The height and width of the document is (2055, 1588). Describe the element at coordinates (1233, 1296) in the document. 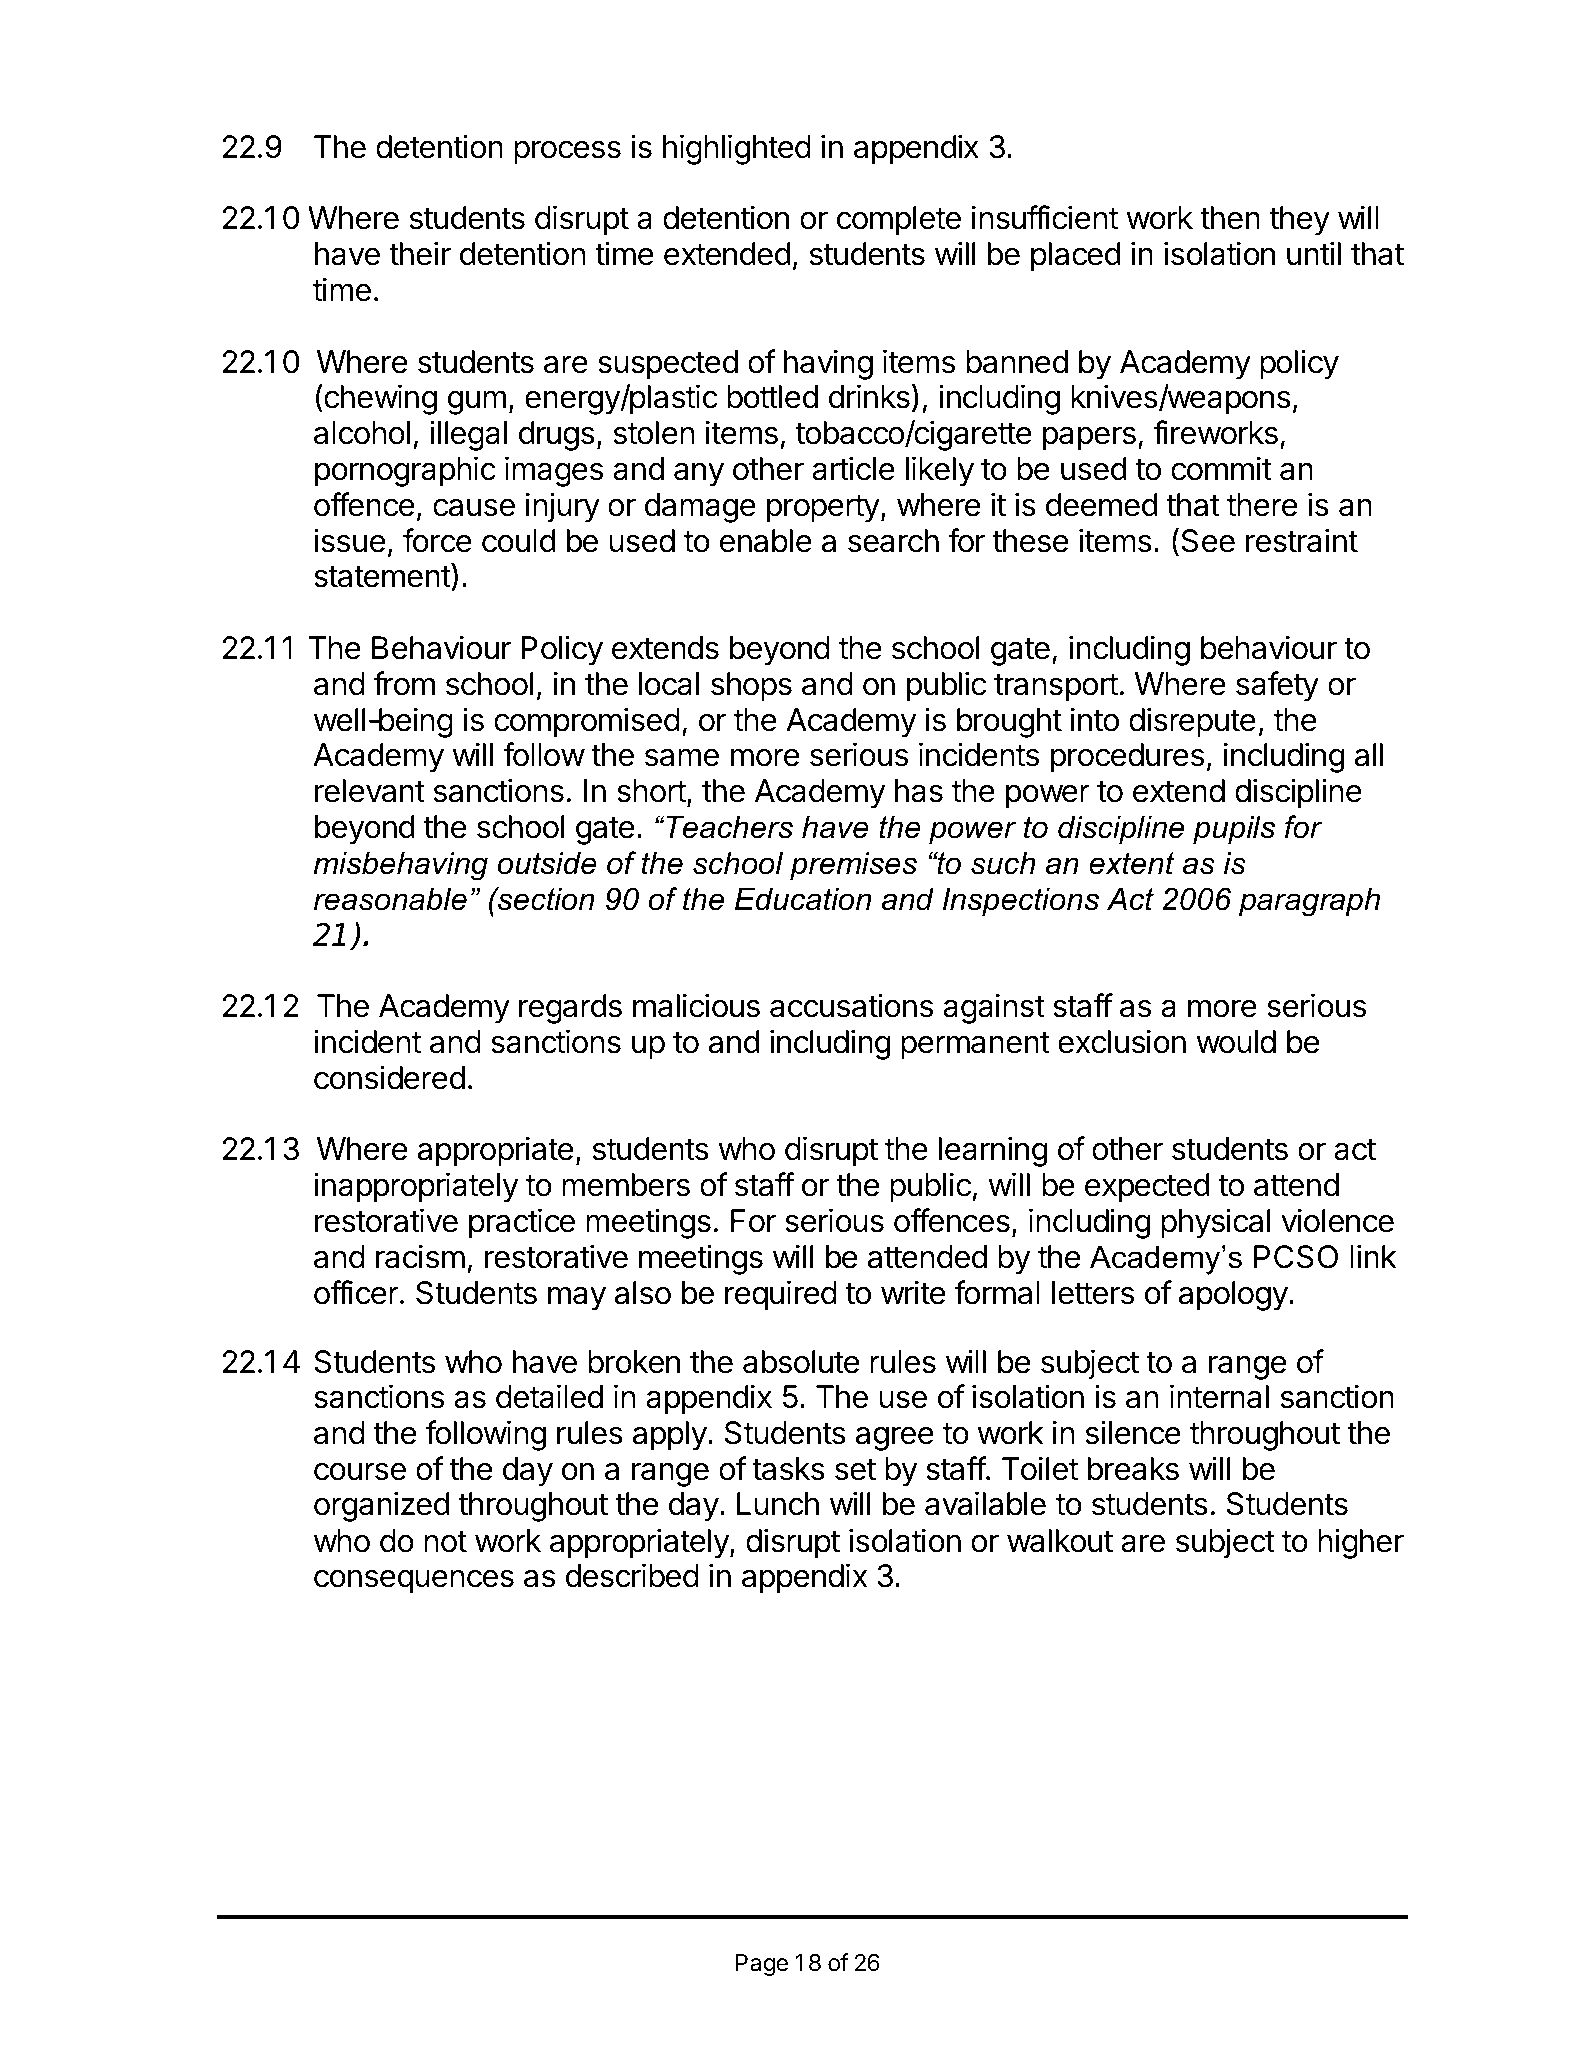

I see `apology` at that location.
